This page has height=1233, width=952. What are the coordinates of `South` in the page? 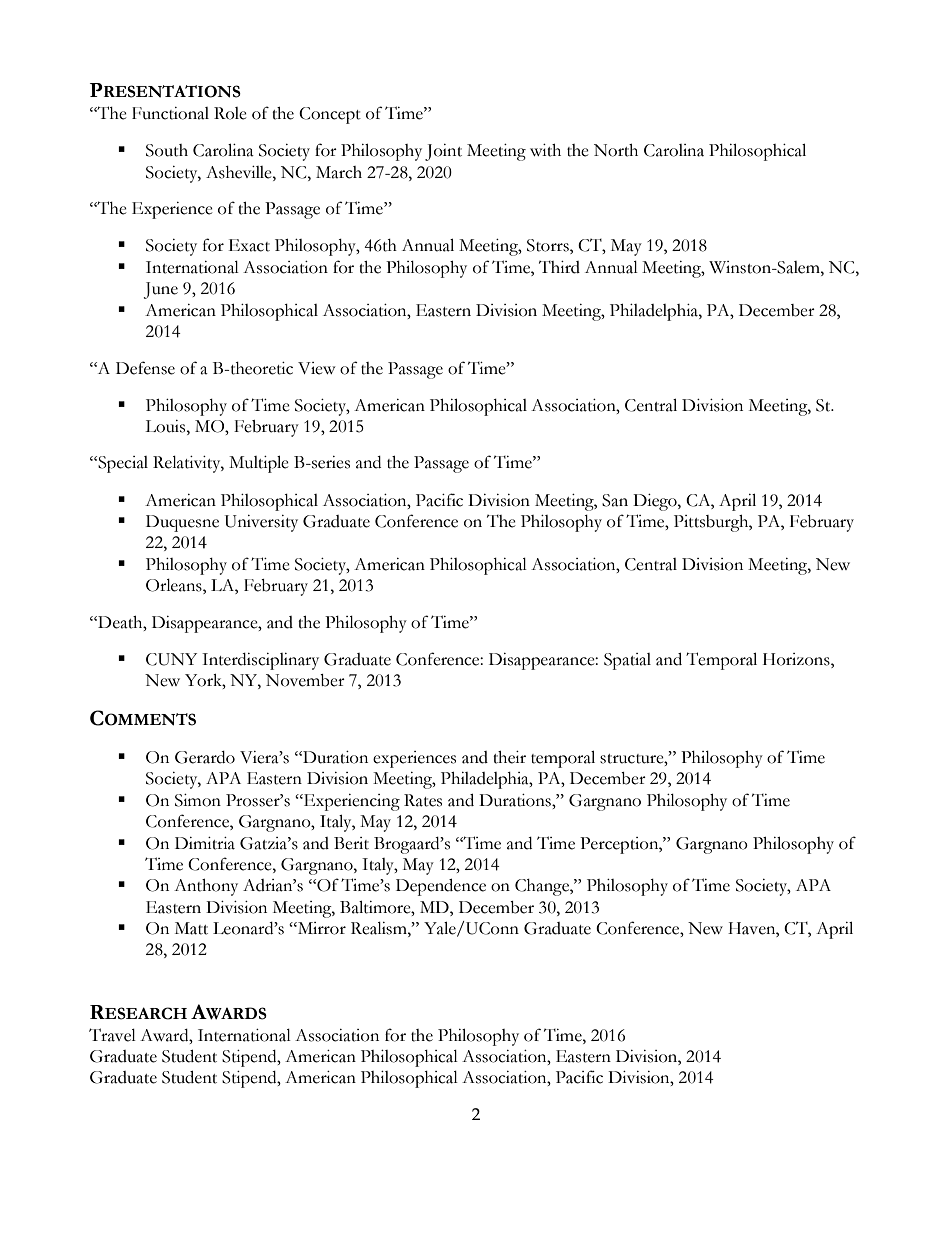 It's located at (167, 150).
